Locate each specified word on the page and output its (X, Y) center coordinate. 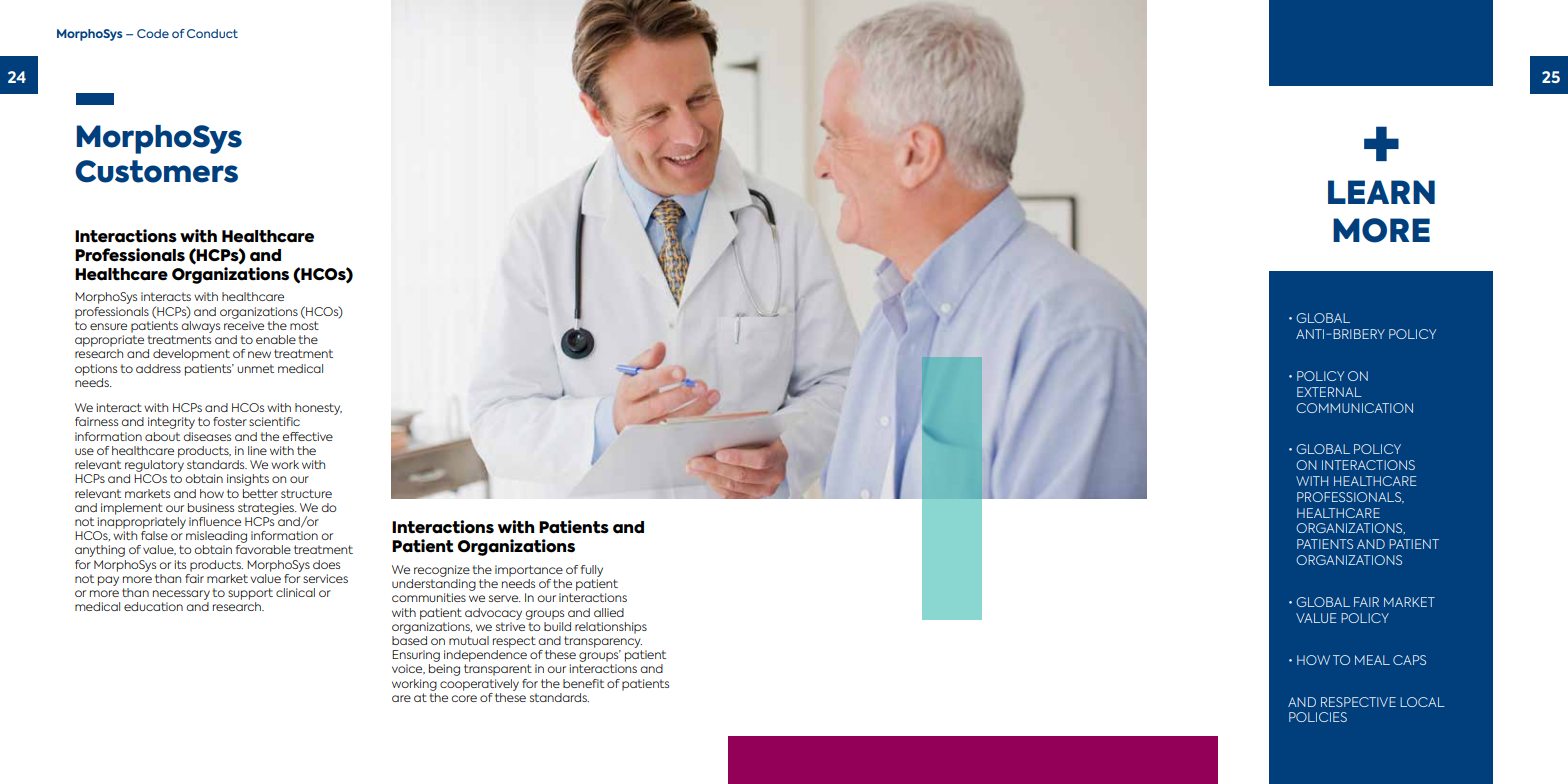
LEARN (1381, 192)
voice (408, 669)
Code (153, 33)
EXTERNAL (1329, 392)
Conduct (212, 33)
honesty (318, 409)
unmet (255, 368)
